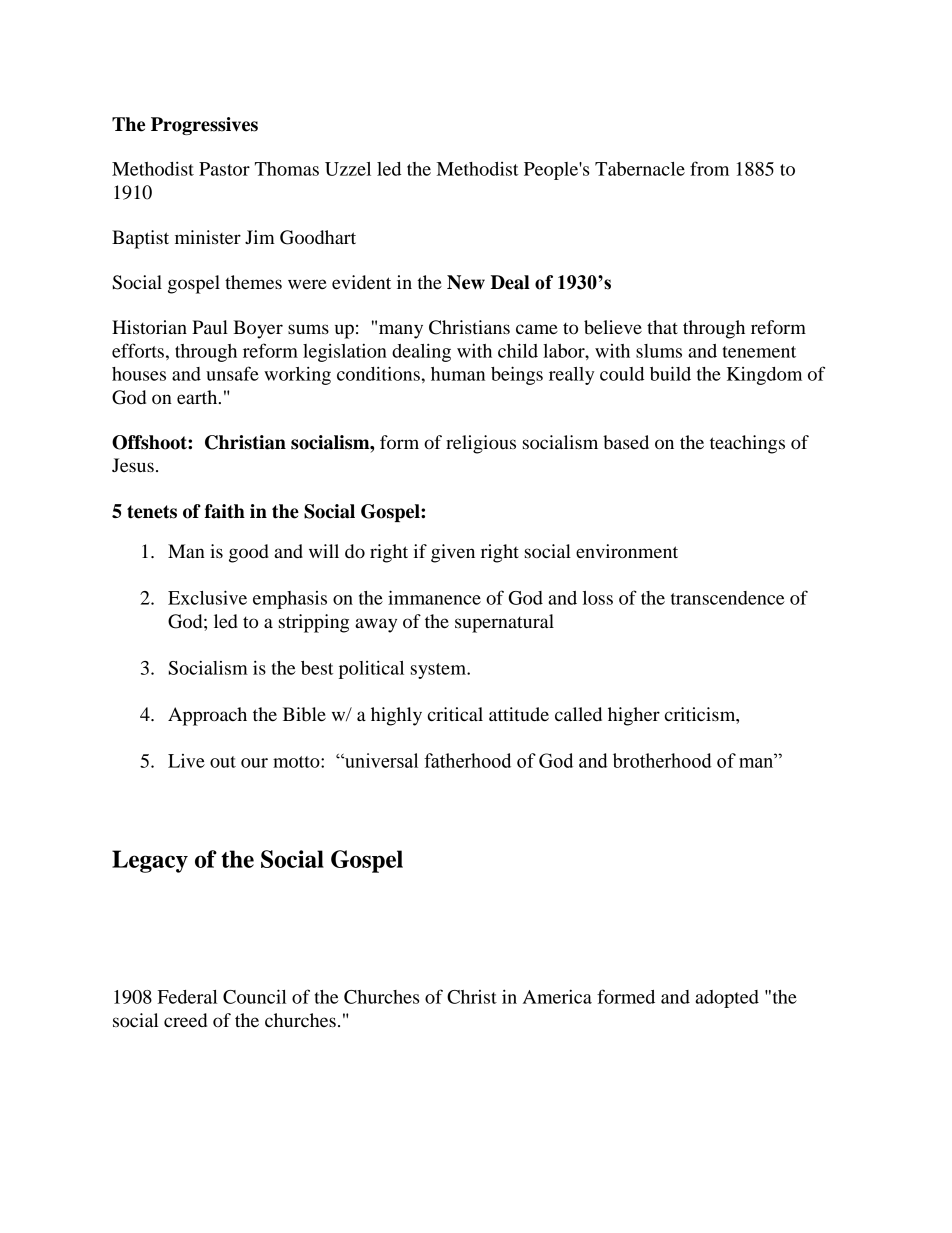 Image resolution: width=952 pixels, height=1233 pixels. Describe the element at coordinates (728, 598) in the screenshot. I see `transcendence` at that location.
